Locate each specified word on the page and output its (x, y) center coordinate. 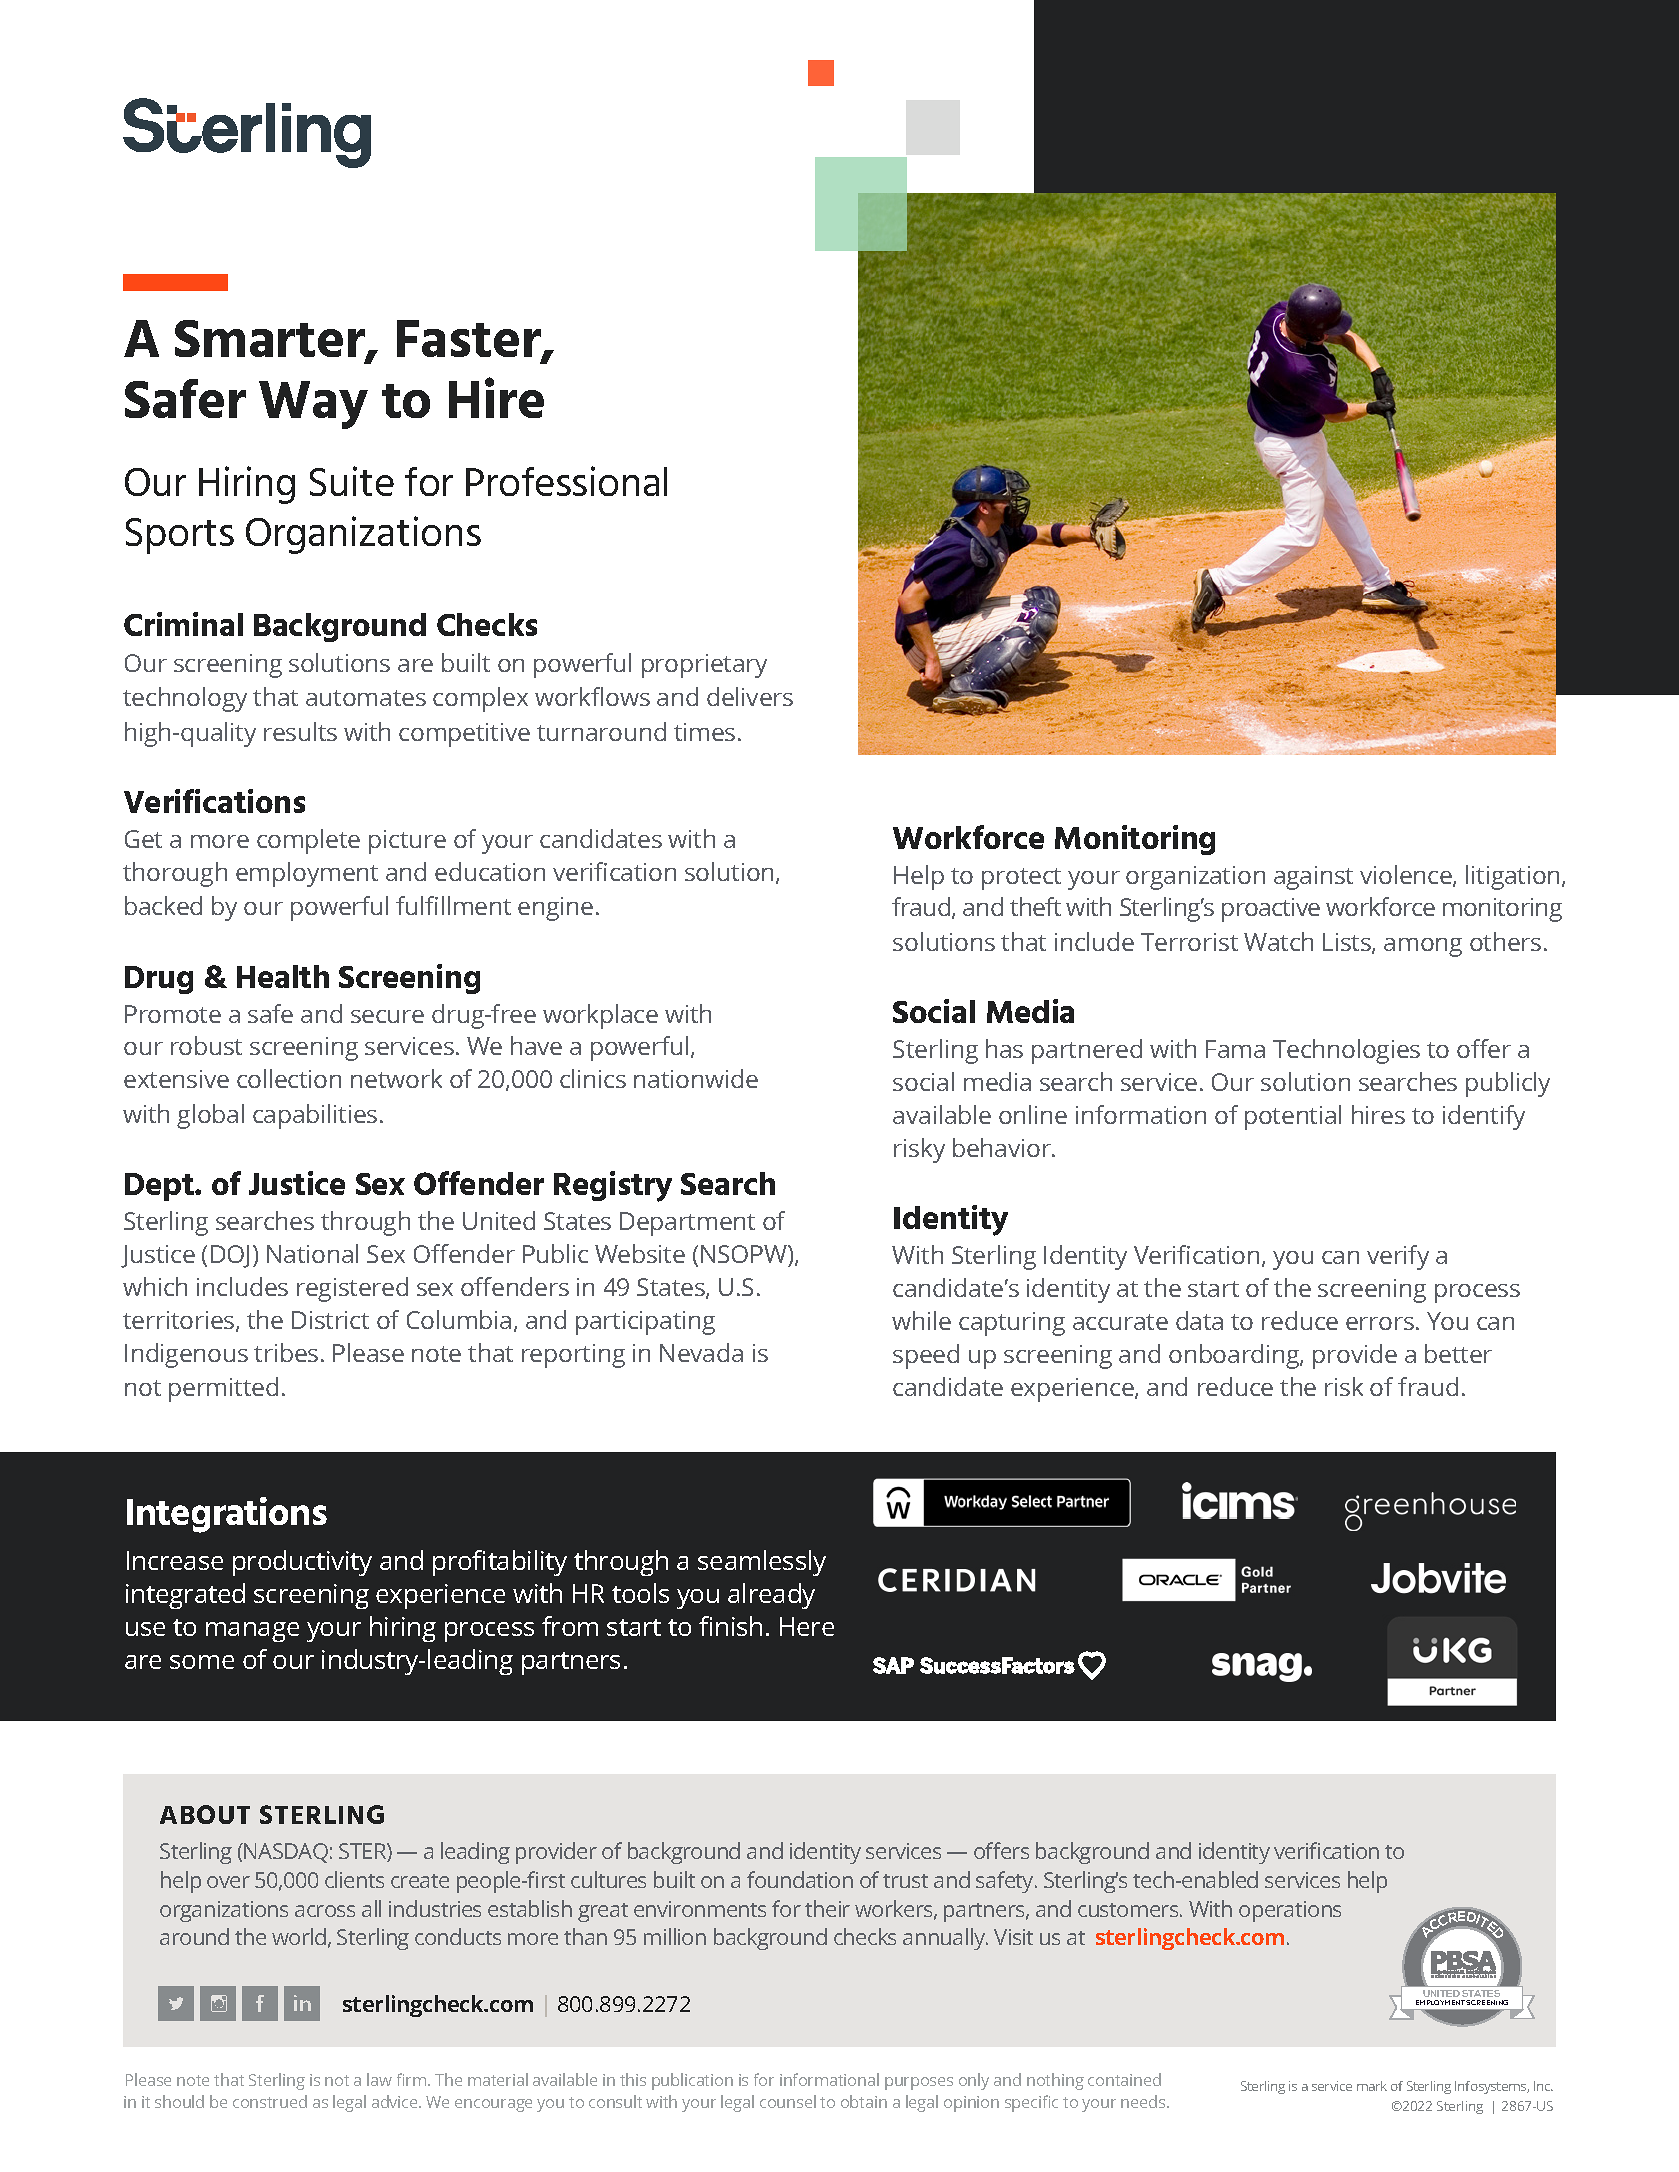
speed (926, 1356)
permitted (223, 1389)
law (379, 2079)
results (300, 731)
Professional (566, 481)
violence (1407, 876)
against (1313, 878)
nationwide (696, 1078)
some (202, 1662)
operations (1290, 1911)
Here (807, 1626)
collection (289, 1078)
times (704, 732)
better (1458, 1353)
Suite (352, 481)
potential (1293, 1117)
